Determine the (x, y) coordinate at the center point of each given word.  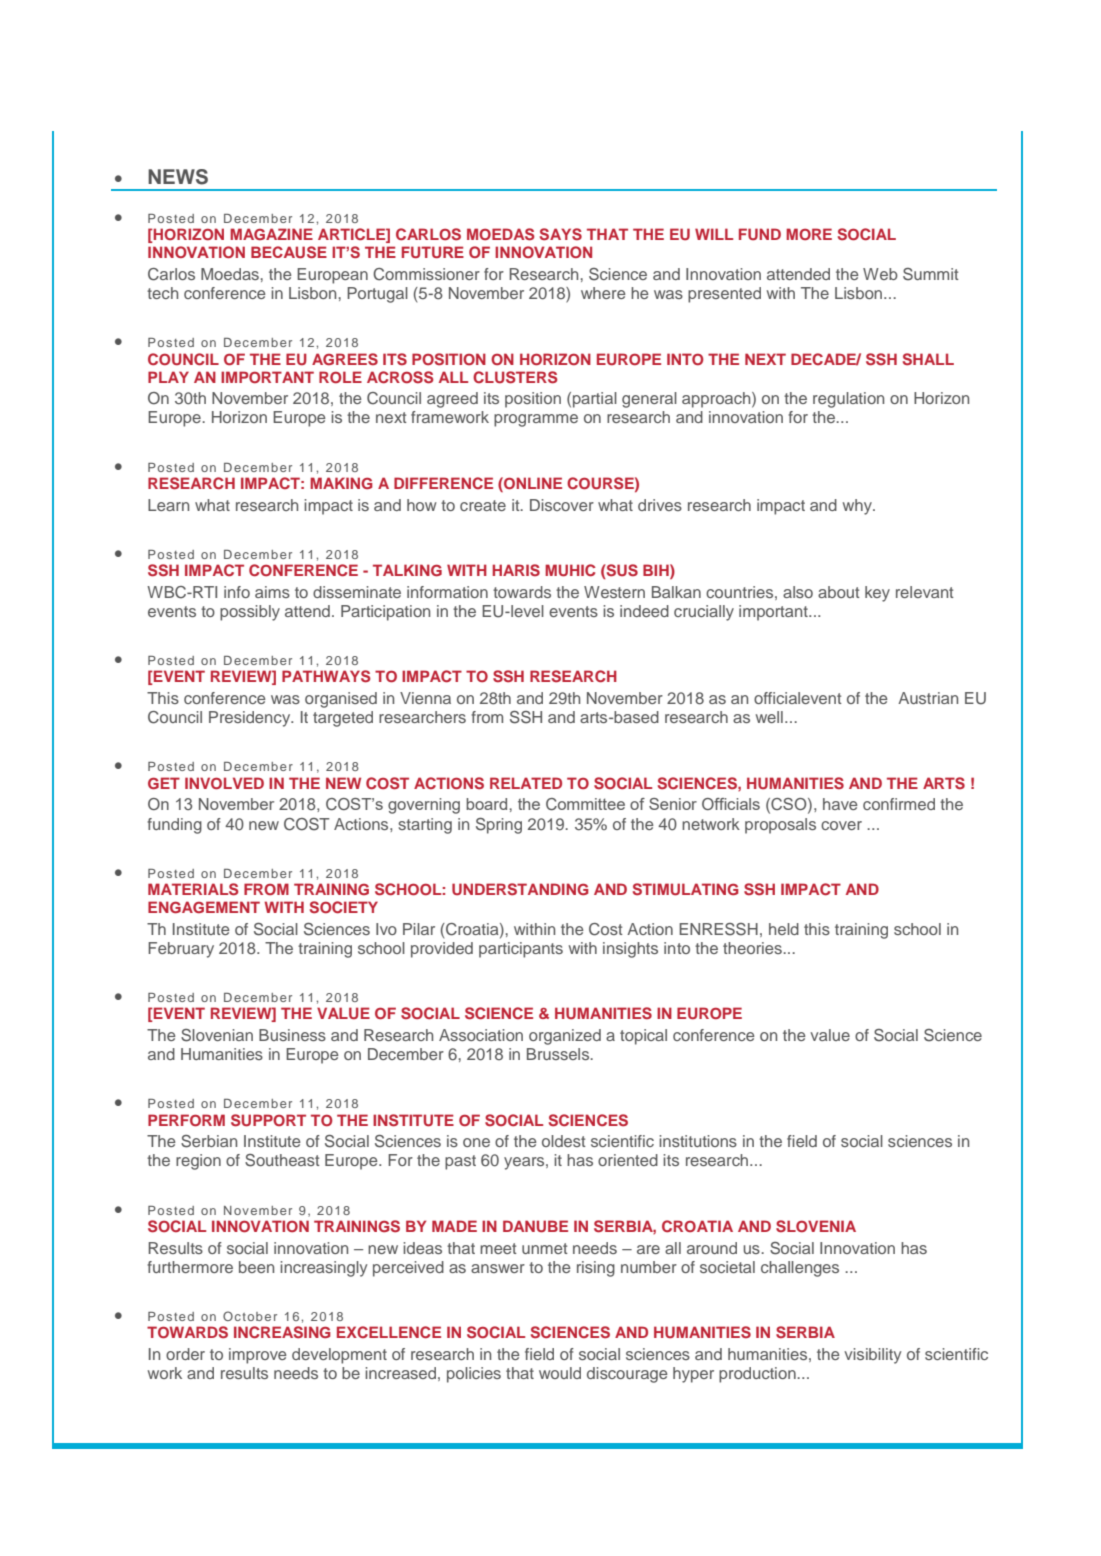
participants (521, 950)
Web (880, 274)
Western (614, 592)
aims (272, 592)
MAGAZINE (271, 234)
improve (258, 1356)
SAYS (561, 234)
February (181, 950)
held (784, 929)
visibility (873, 1356)
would (560, 1373)
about (839, 592)
